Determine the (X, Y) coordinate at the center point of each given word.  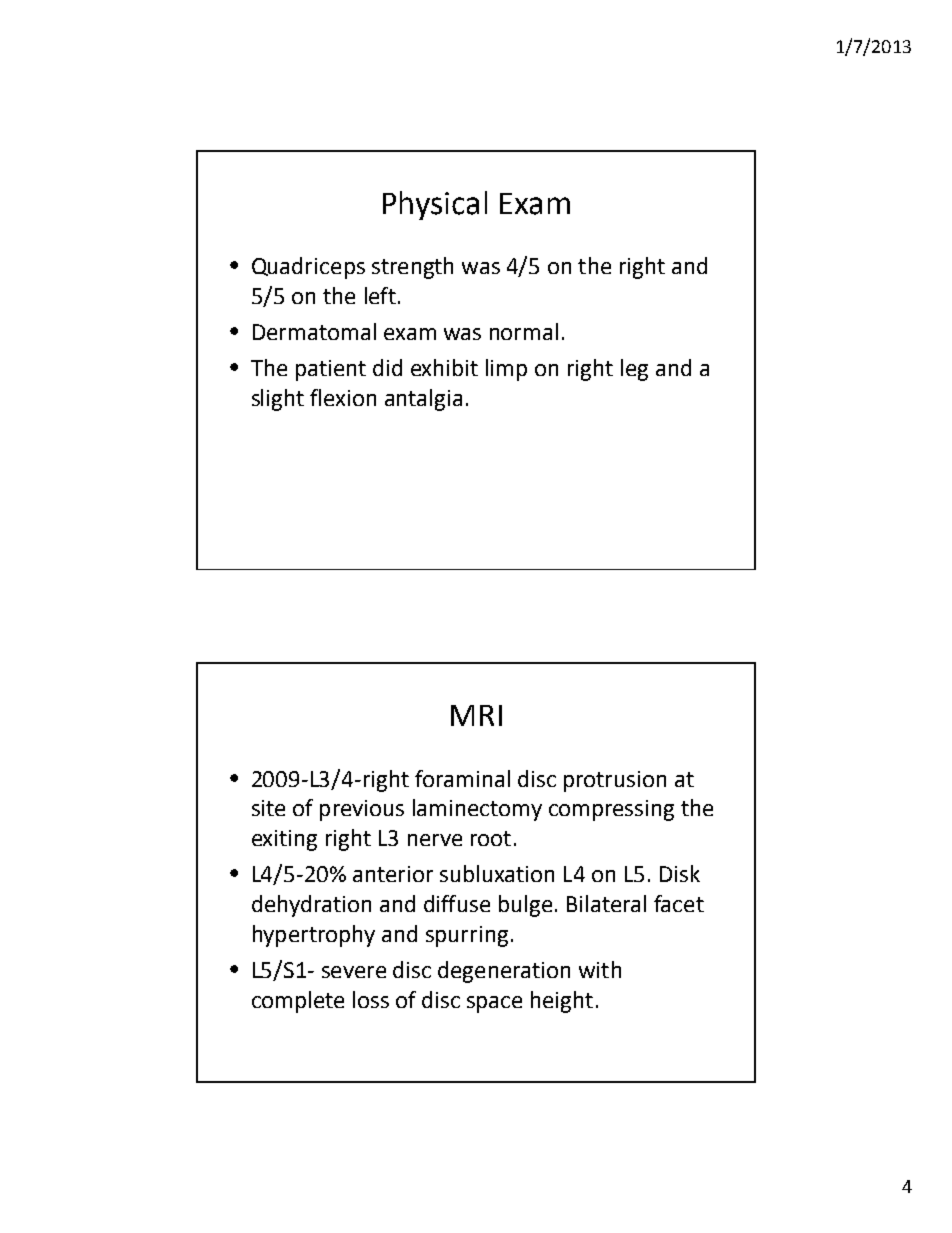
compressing (611, 810)
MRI (476, 715)
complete (298, 1002)
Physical (435, 205)
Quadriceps (308, 268)
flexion (343, 397)
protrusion (615, 781)
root (491, 838)
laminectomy (477, 810)
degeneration (504, 972)
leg (634, 370)
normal (524, 331)
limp (506, 370)
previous (362, 810)
